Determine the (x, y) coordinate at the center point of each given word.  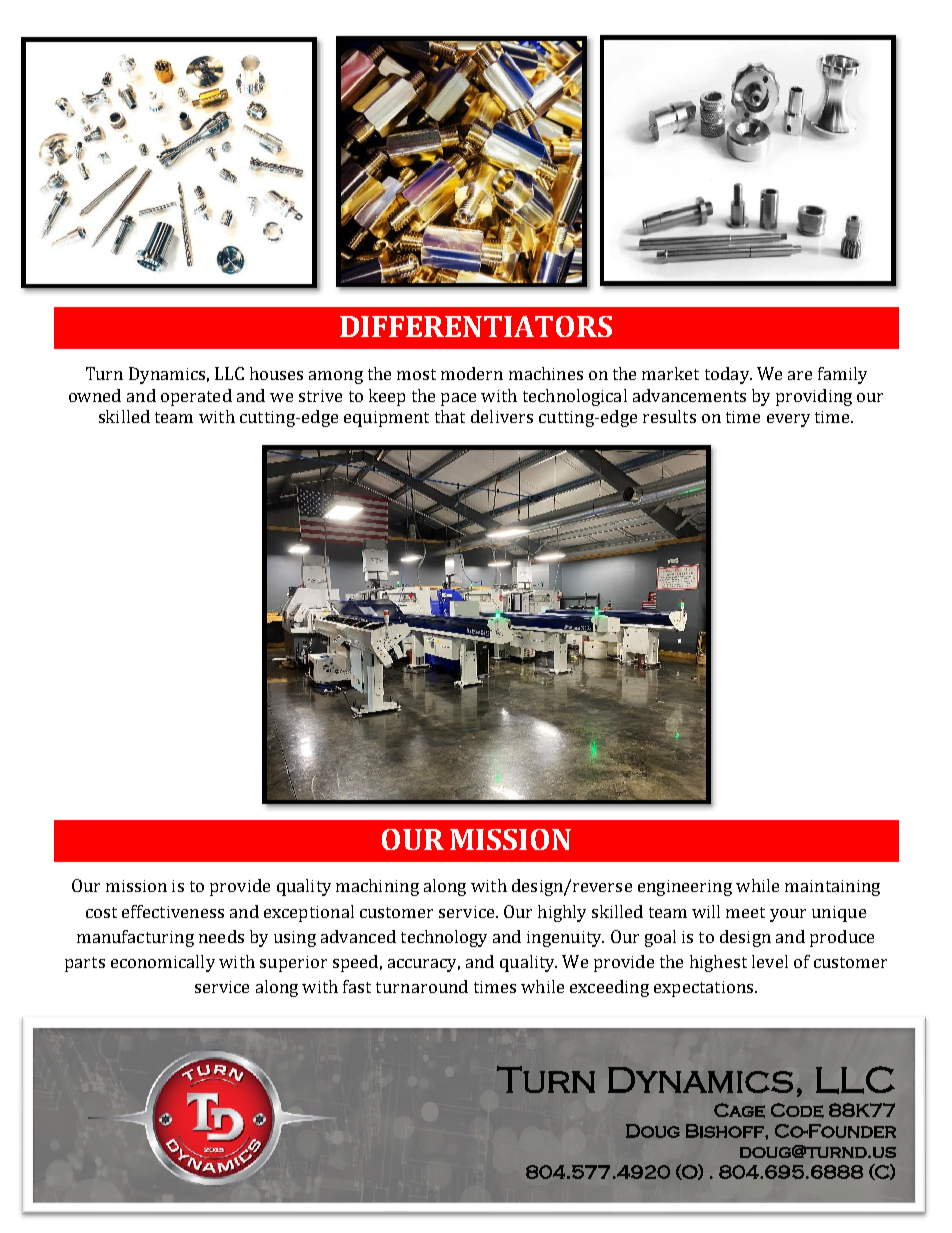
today (728, 375)
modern (472, 373)
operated (196, 397)
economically (163, 963)
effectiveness (173, 911)
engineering (685, 888)
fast (357, 986)
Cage (739, 1110)
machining (377, 887)
